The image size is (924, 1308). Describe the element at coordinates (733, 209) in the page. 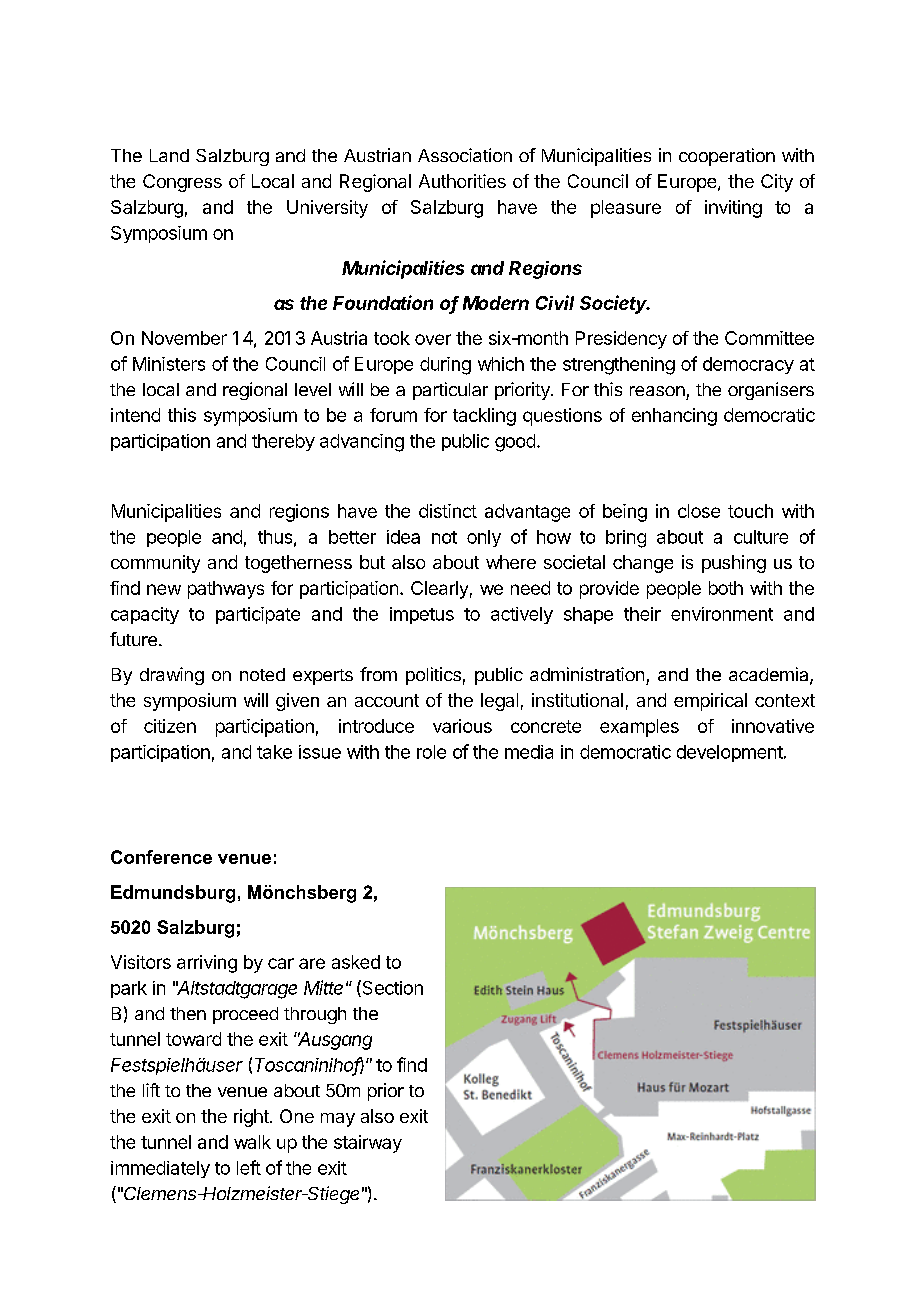

I see `inviting` at that location.
